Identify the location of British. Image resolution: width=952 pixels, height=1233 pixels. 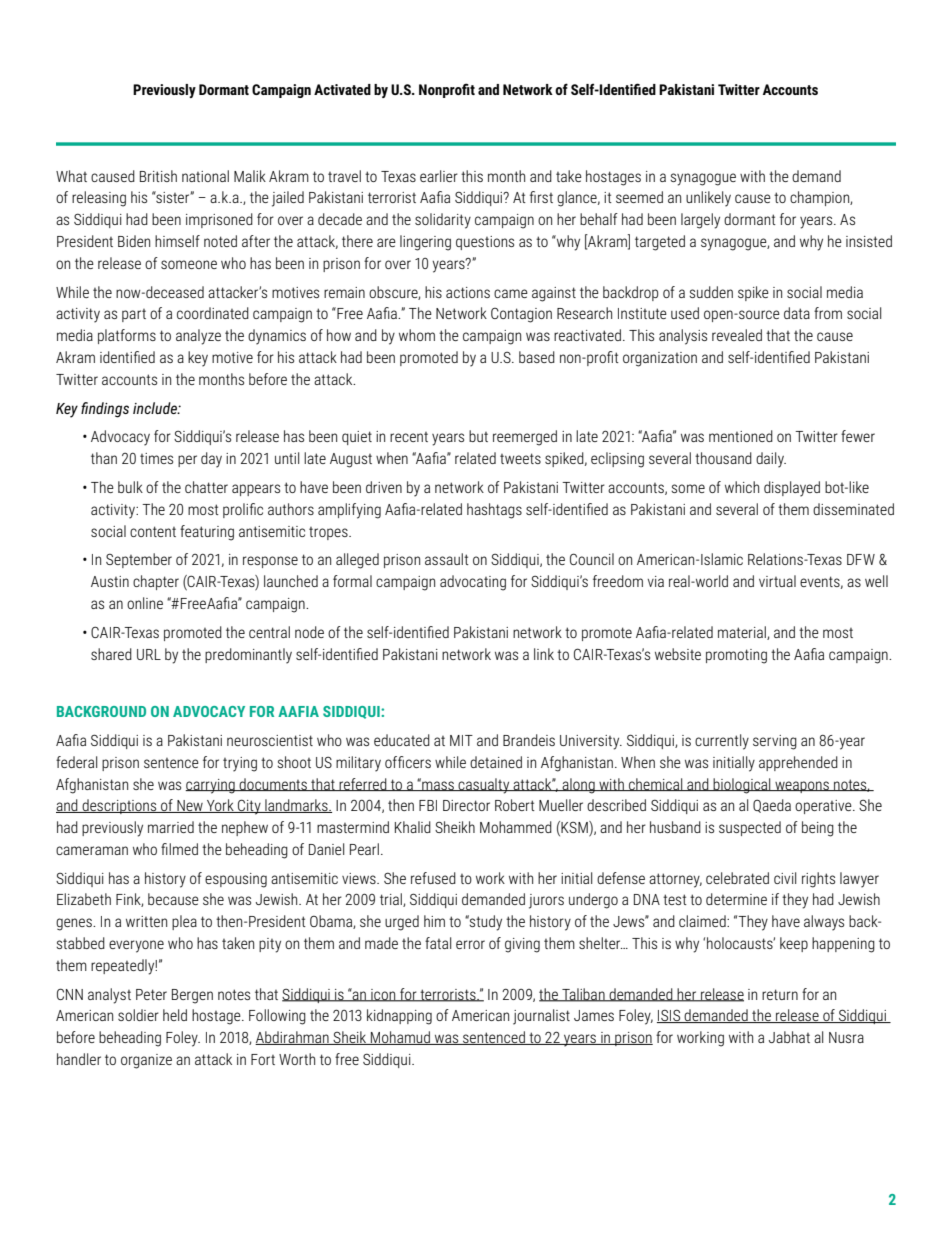
(158, 176).
